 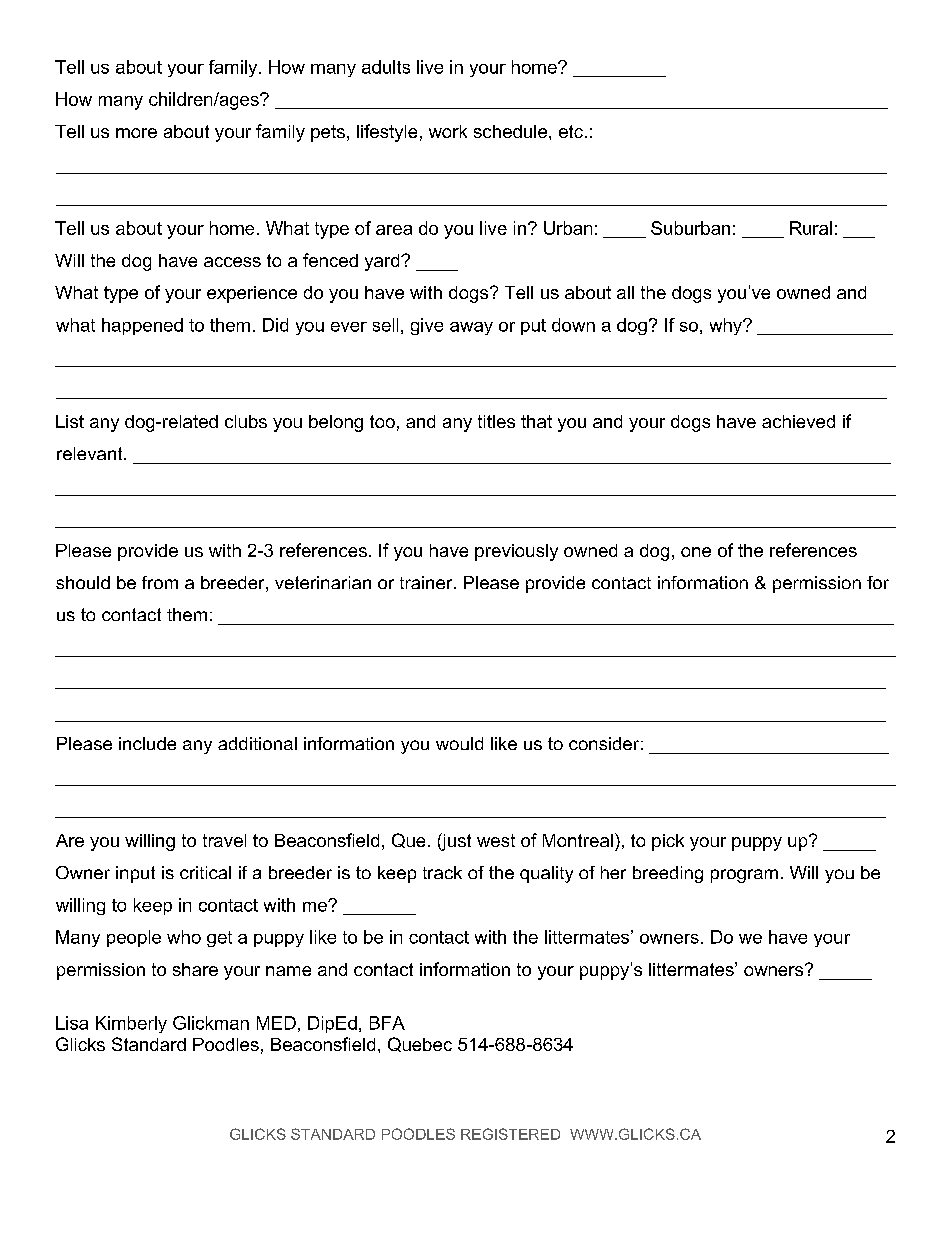 What do you see at coordinates (420, 1044) in the screenshot?
I see `Quebec` at bounding box center [420, 1044].
